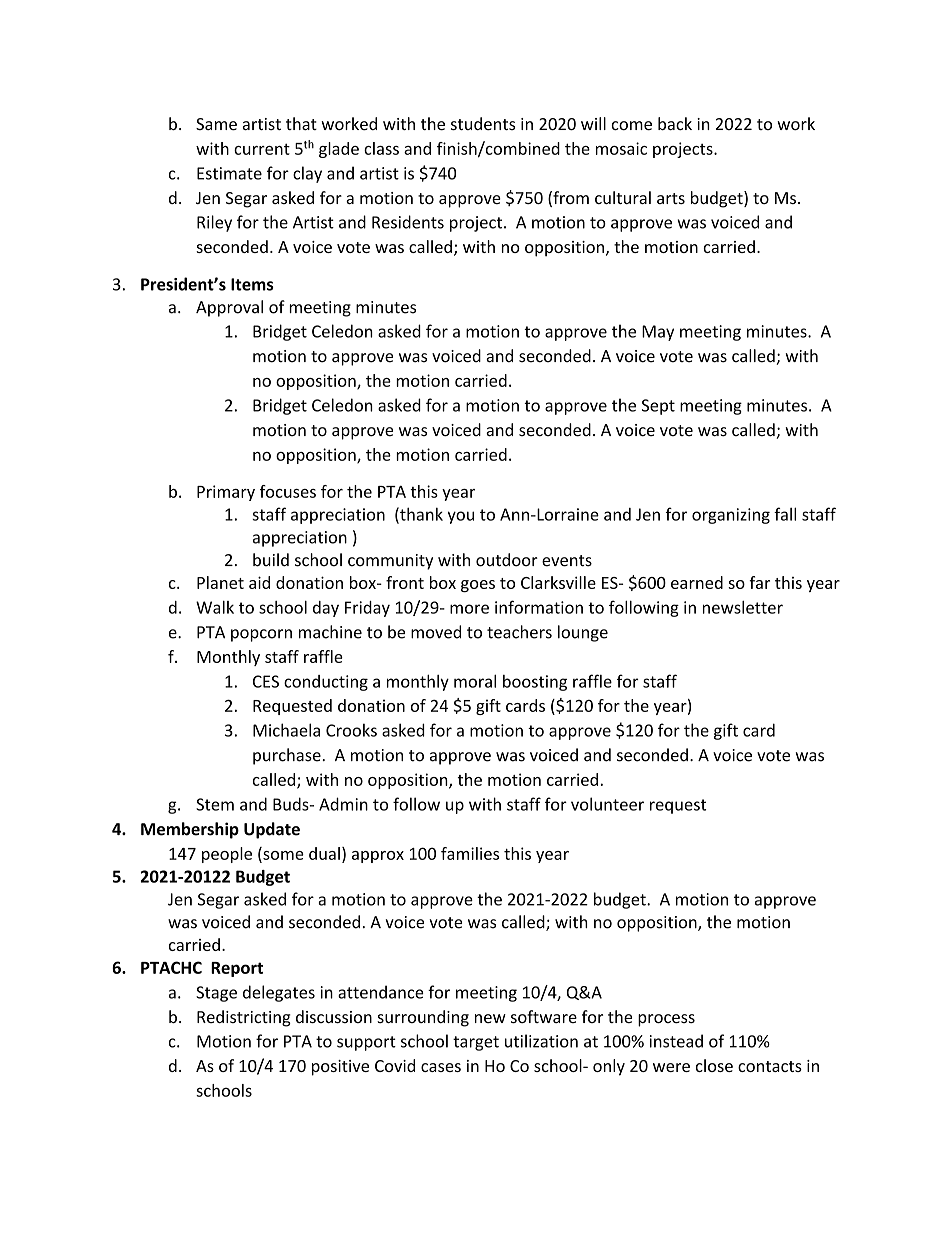 The image size is (952, 1233). I want to click on current, so click(262, 149).
